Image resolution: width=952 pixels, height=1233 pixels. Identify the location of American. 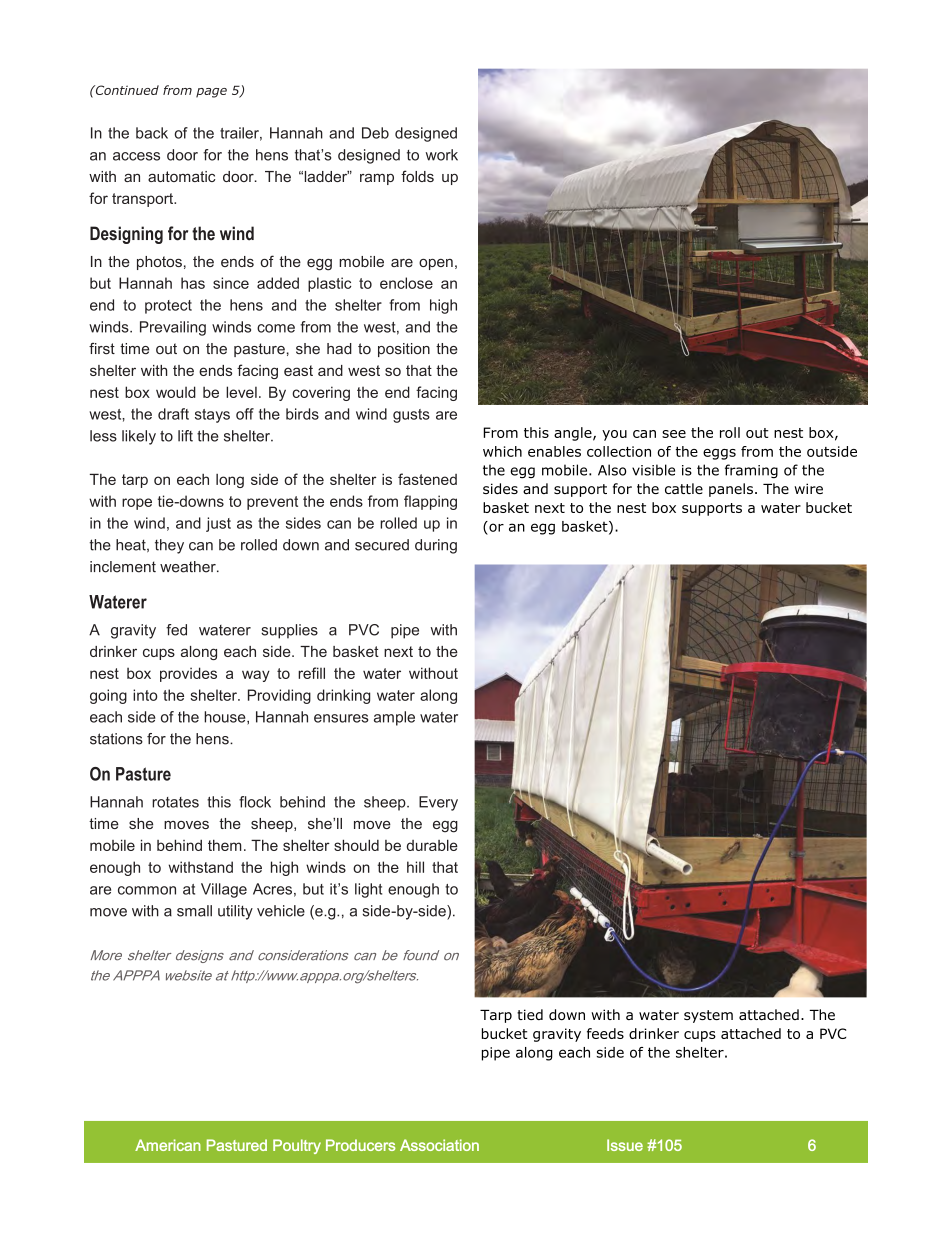
(168, 1145).
